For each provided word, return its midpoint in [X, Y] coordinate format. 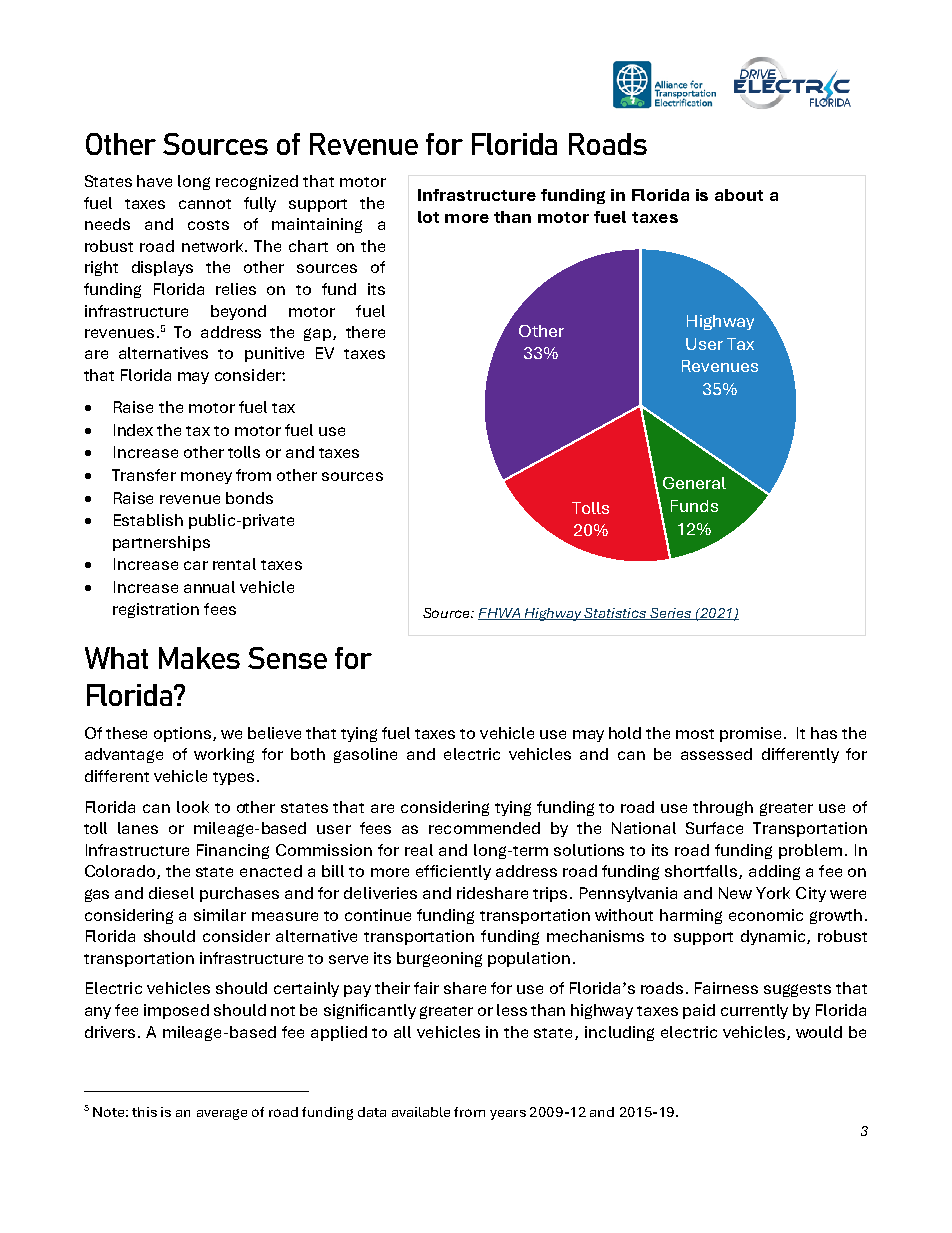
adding [774, 872]
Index [133, 430]
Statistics [616, 614]
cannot [205, 204]
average [222, 1114]
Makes [199, 658]
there [365, 332]
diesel [171, 893]
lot [428, 217]
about [739, 195]
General [694, 483]
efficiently [453, 872]
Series [671, 614]
